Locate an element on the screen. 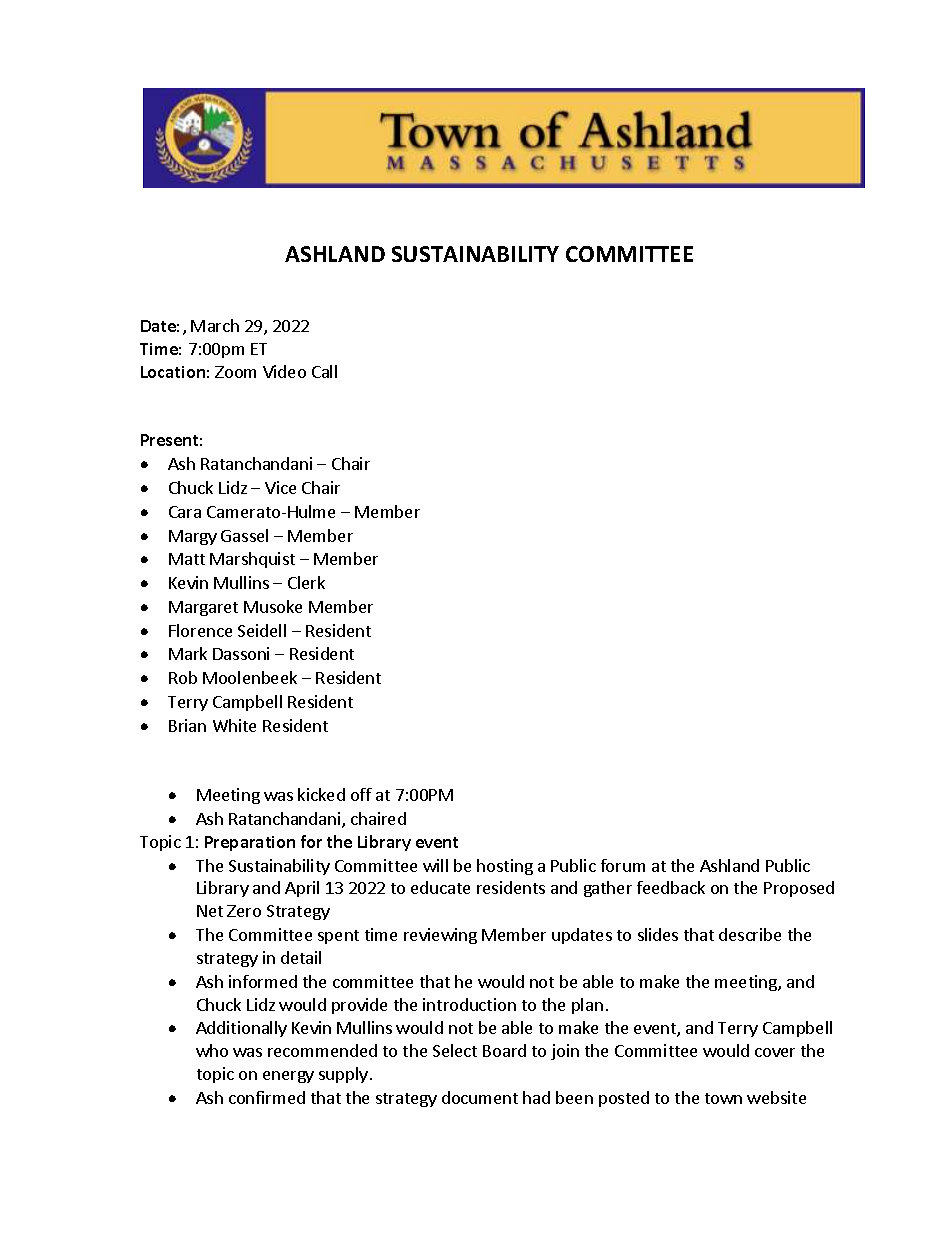 The width and height of the screenshot is (952, 1233). forum is located at coordinates (623, 865).
